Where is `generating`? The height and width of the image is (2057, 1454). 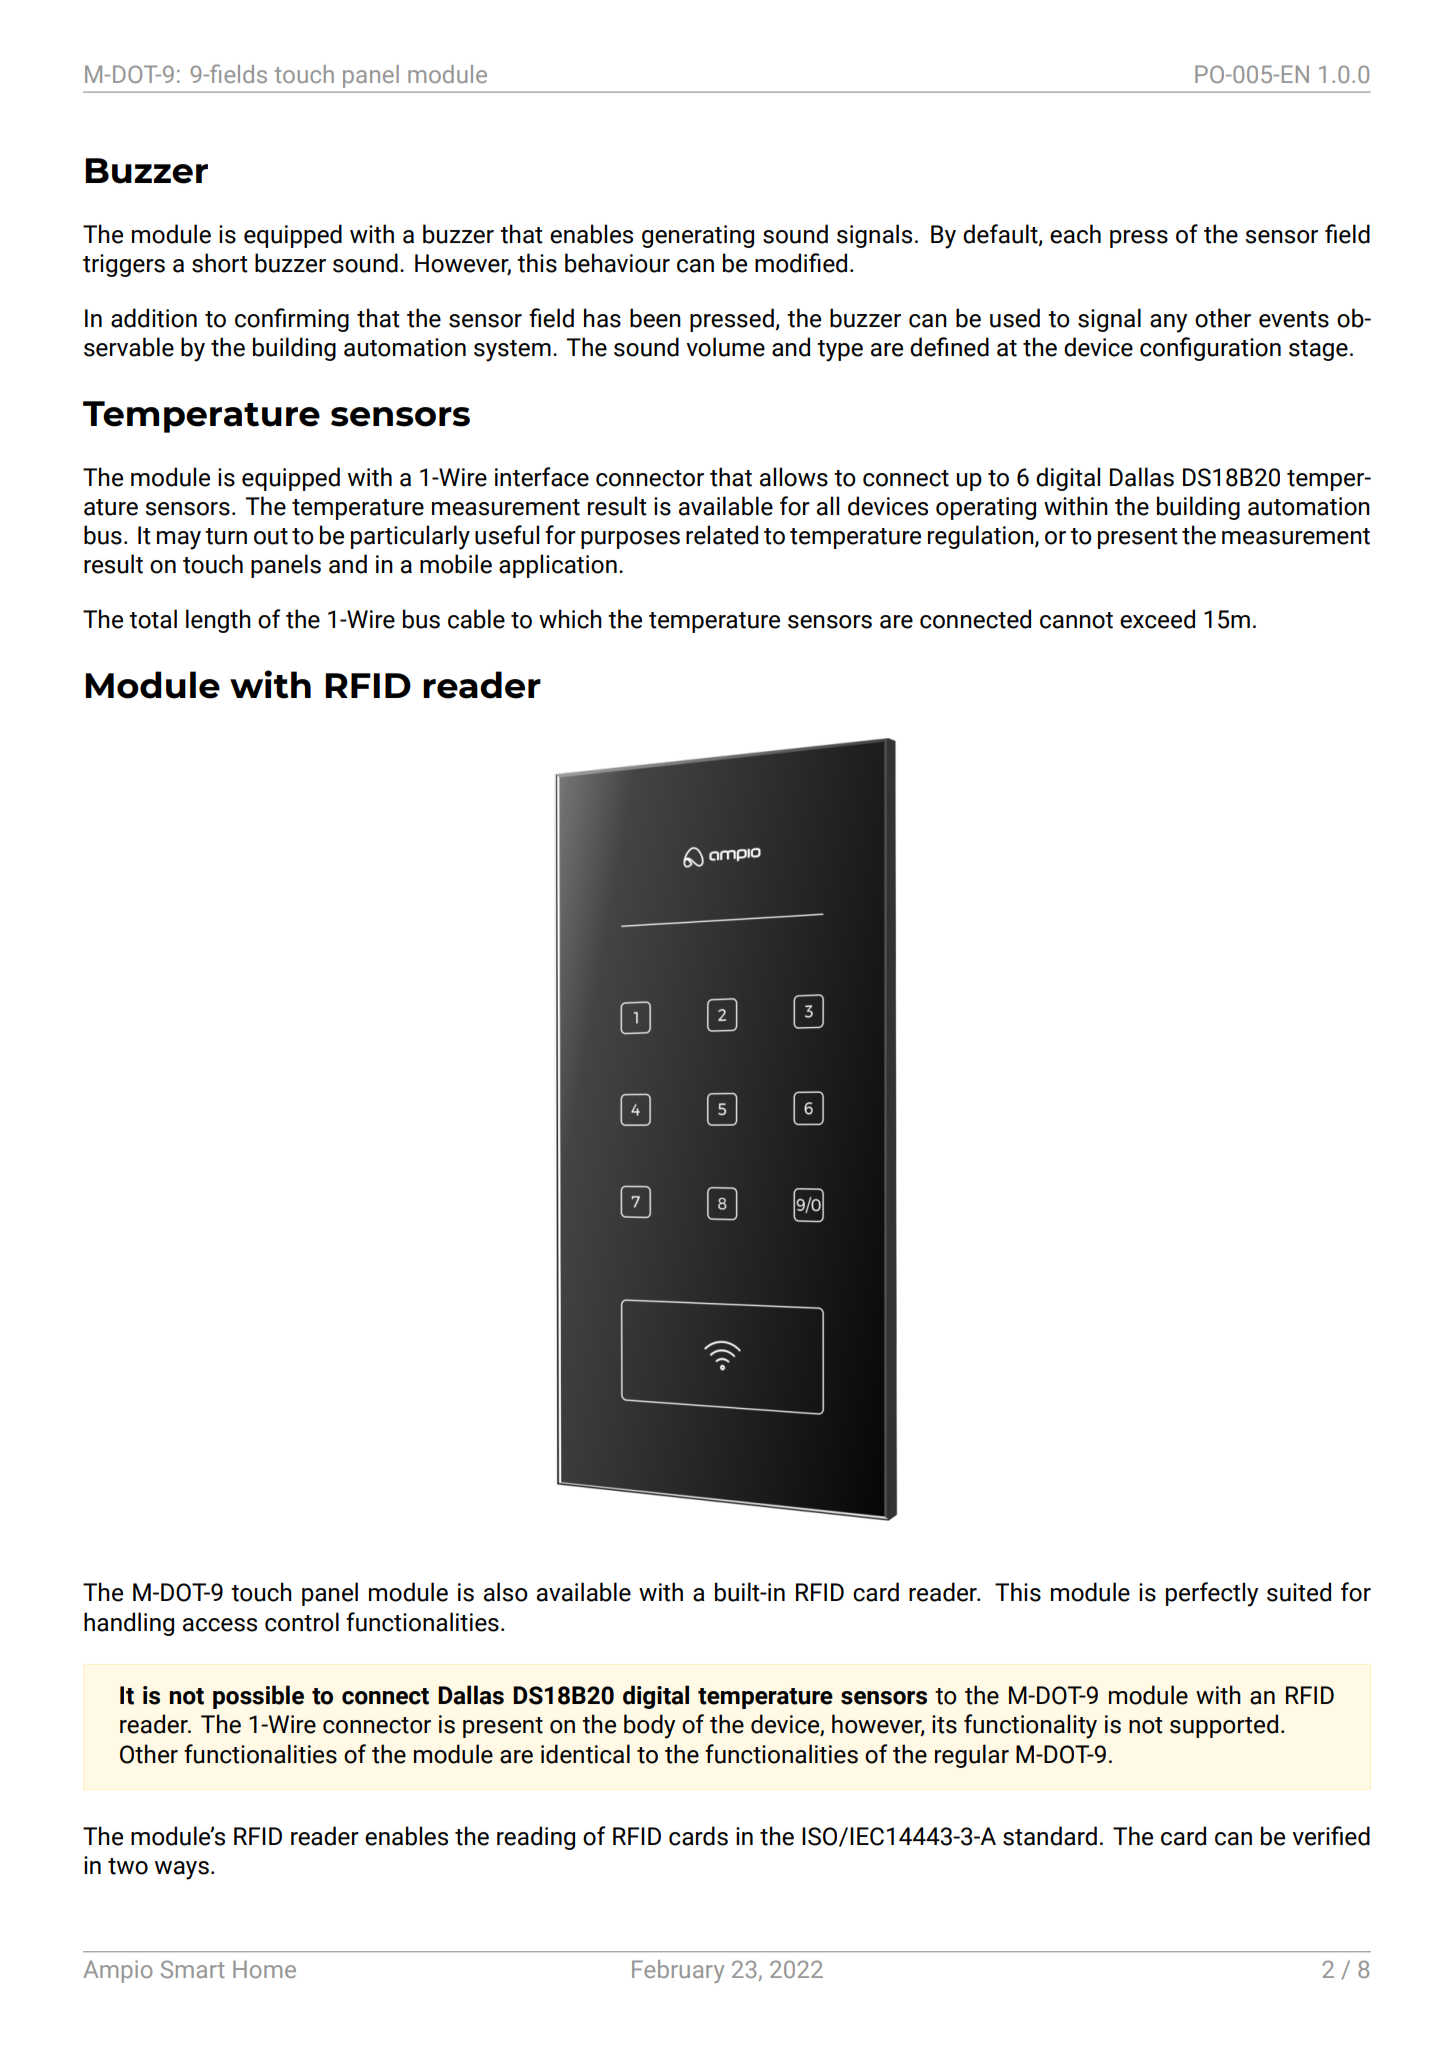 generating is located at coordinates (698, 236).
